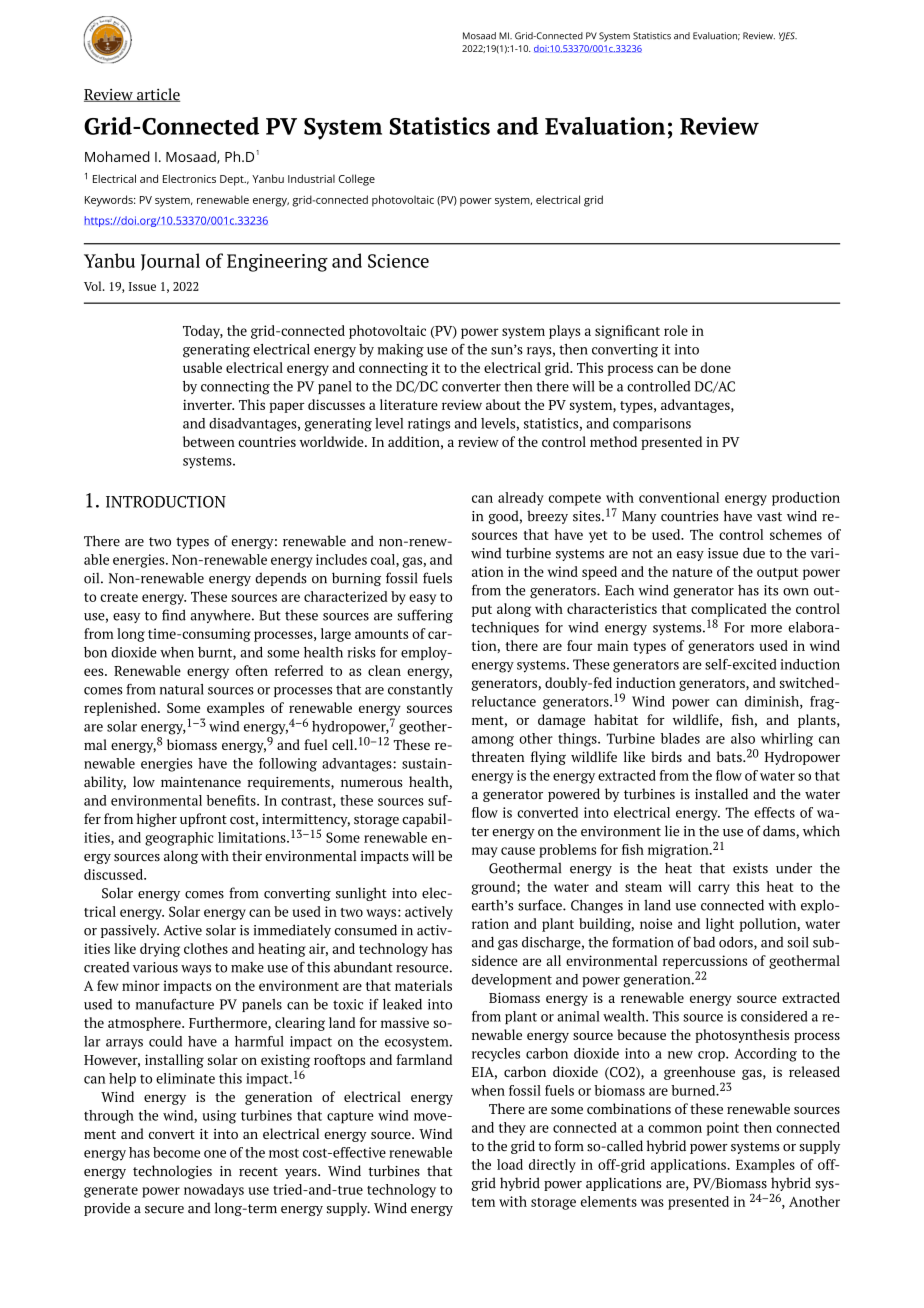 This image has height=1308, width=924. I want to click on benefits, so click(232, 800).
